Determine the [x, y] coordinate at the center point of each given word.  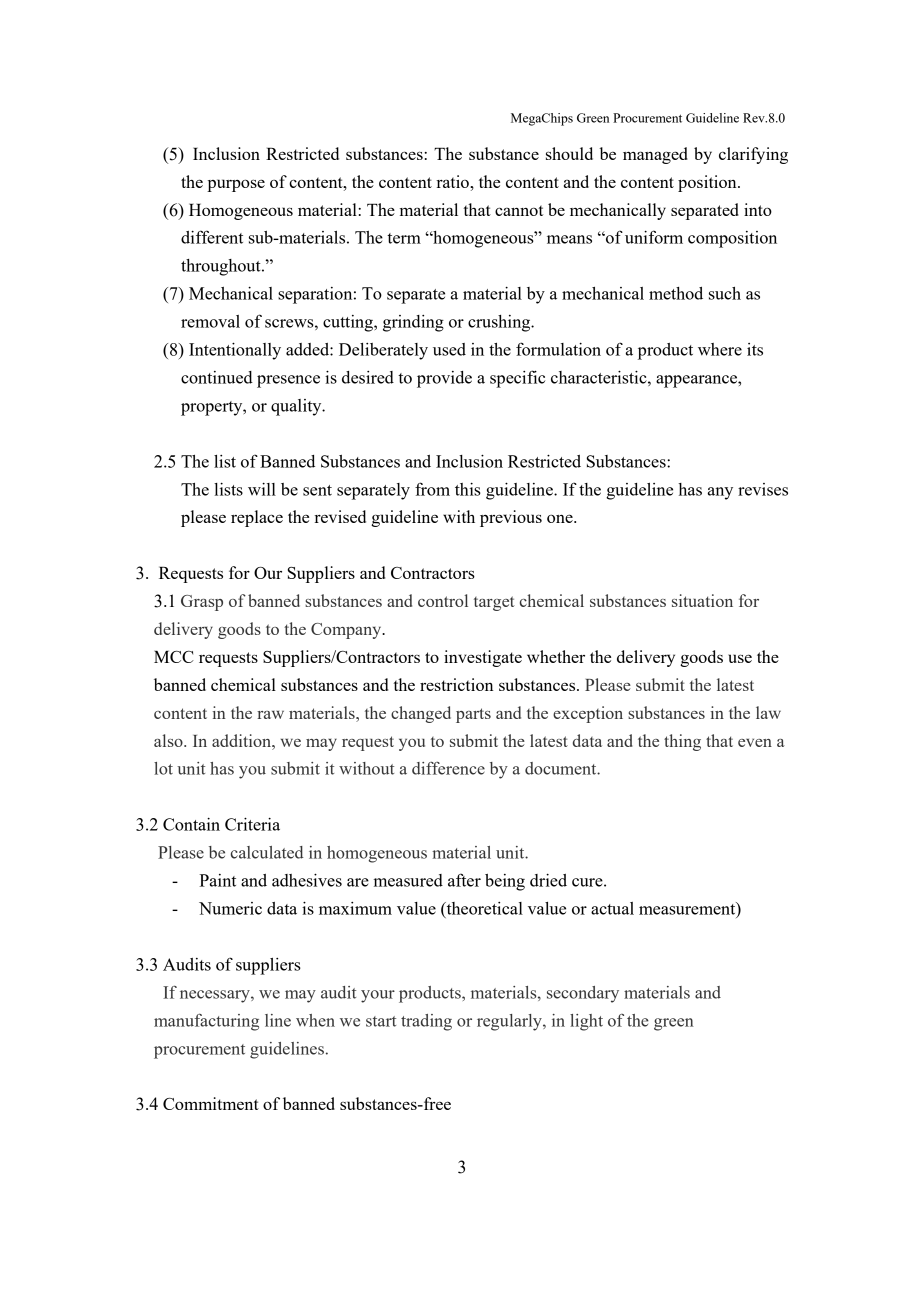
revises [763, 489]
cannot [519, 210]
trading [426, 1022]
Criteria [252, 824]
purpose [236, 185]
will [262, 489]
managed [655, 155]
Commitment [211, 1103]
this [468, 489]
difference [448, 768]
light [586, 1022]
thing [682, 742]
